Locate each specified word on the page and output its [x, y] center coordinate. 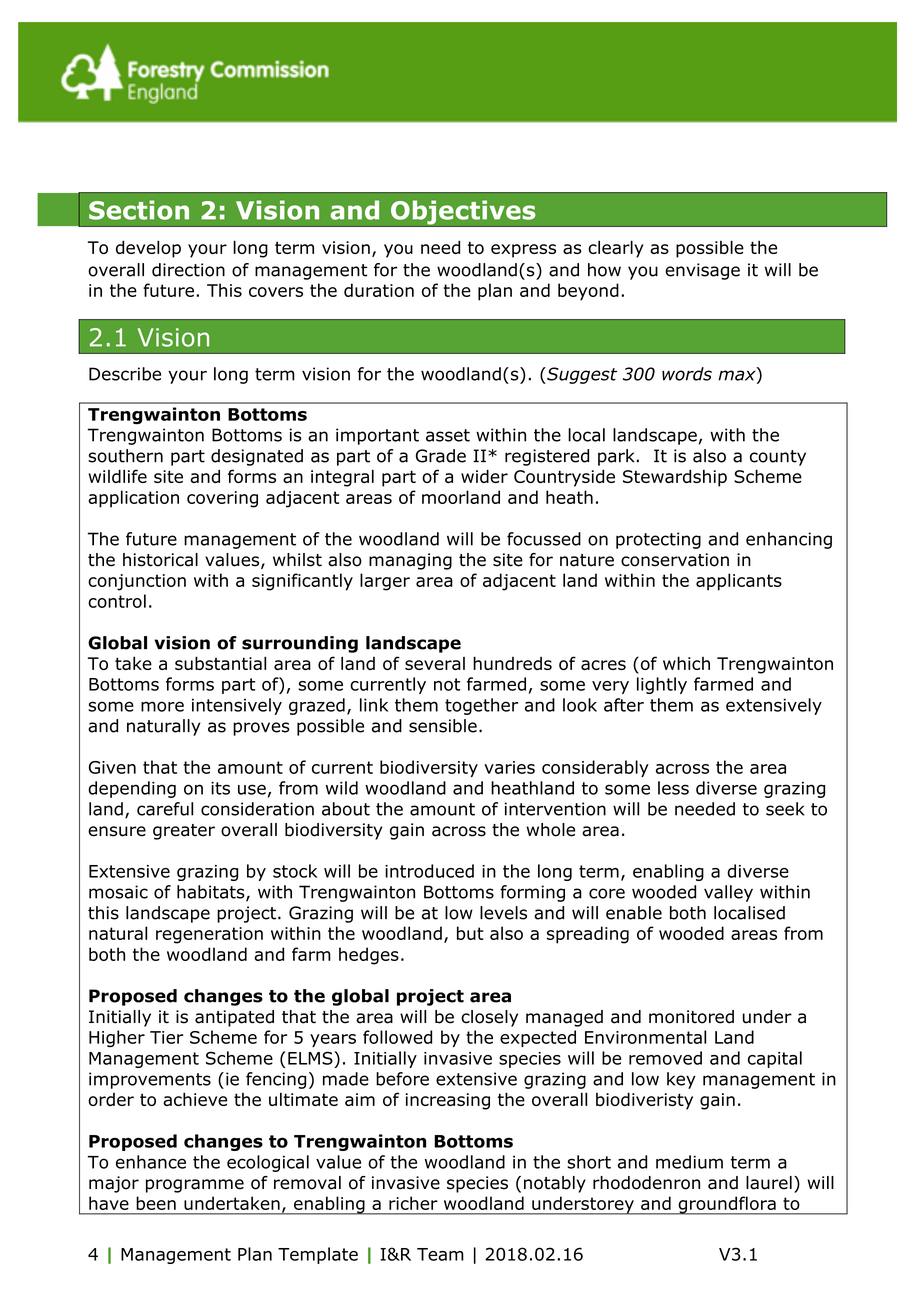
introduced [429, 871]
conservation [675, 560]
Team [440, 1254]
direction [188, 270]
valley [728, 893]
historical [160, 560]
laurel [769, 1183]
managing [410, 561]
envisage [702, 271]
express [523, 251]
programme [195, 1186]
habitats [212, 893]
